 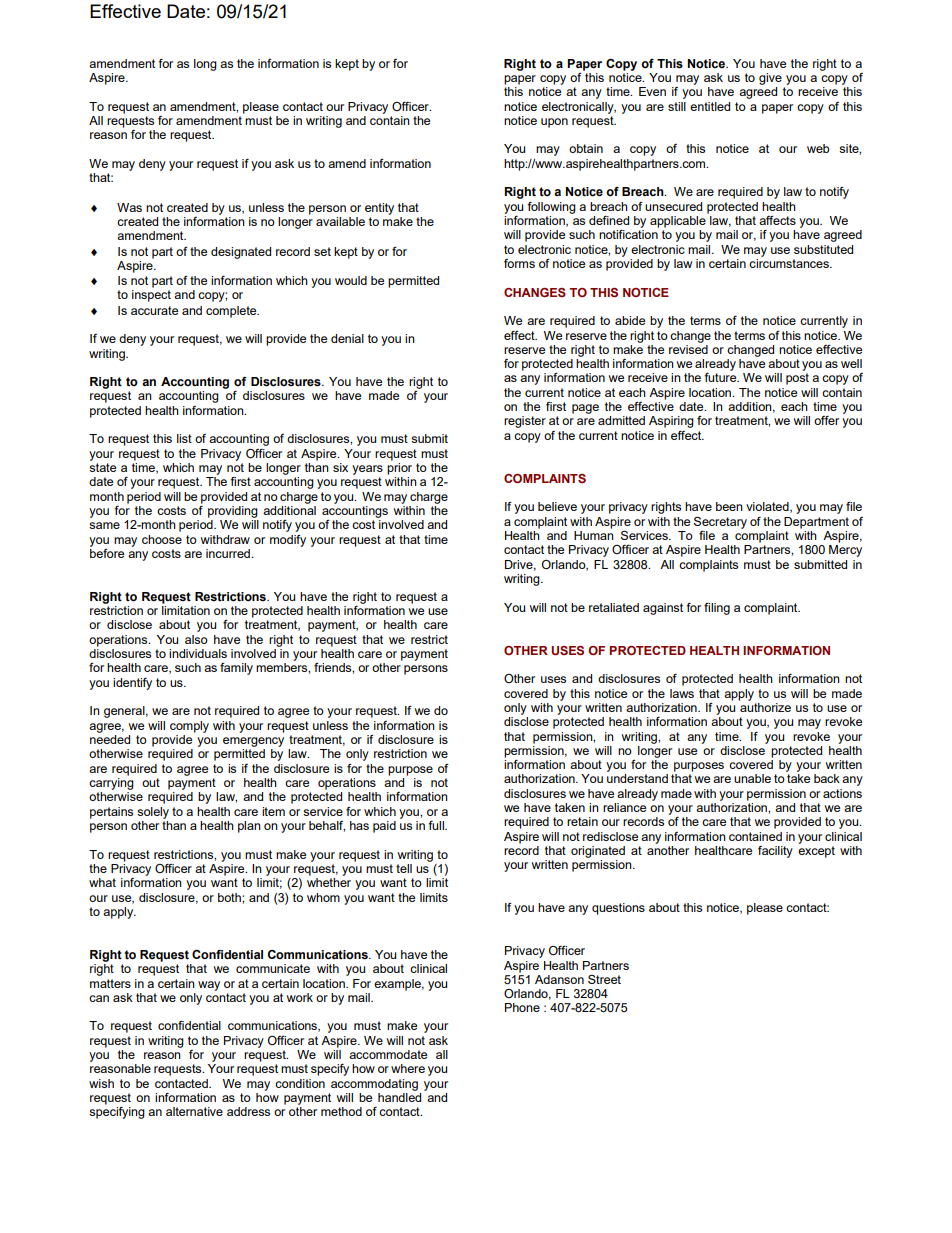 What do you see at coordinates (614, 607) in the image?
I see `retaliated` at bounding box center [614, 607].
